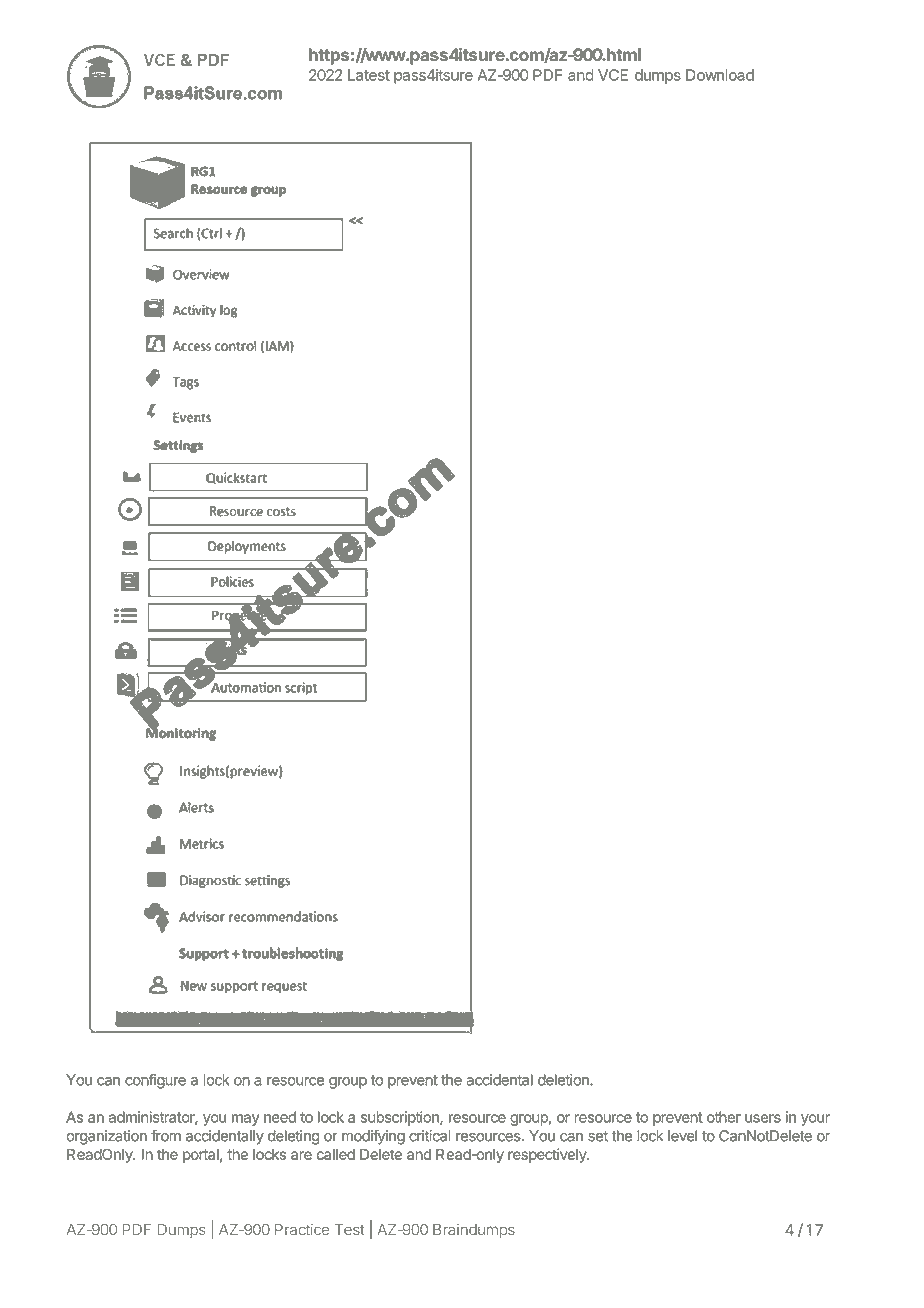 The height and width of the image is (1308, 924). Describe the element at coordinates (564, 1080) in the image. I see `deletion` at that location.
